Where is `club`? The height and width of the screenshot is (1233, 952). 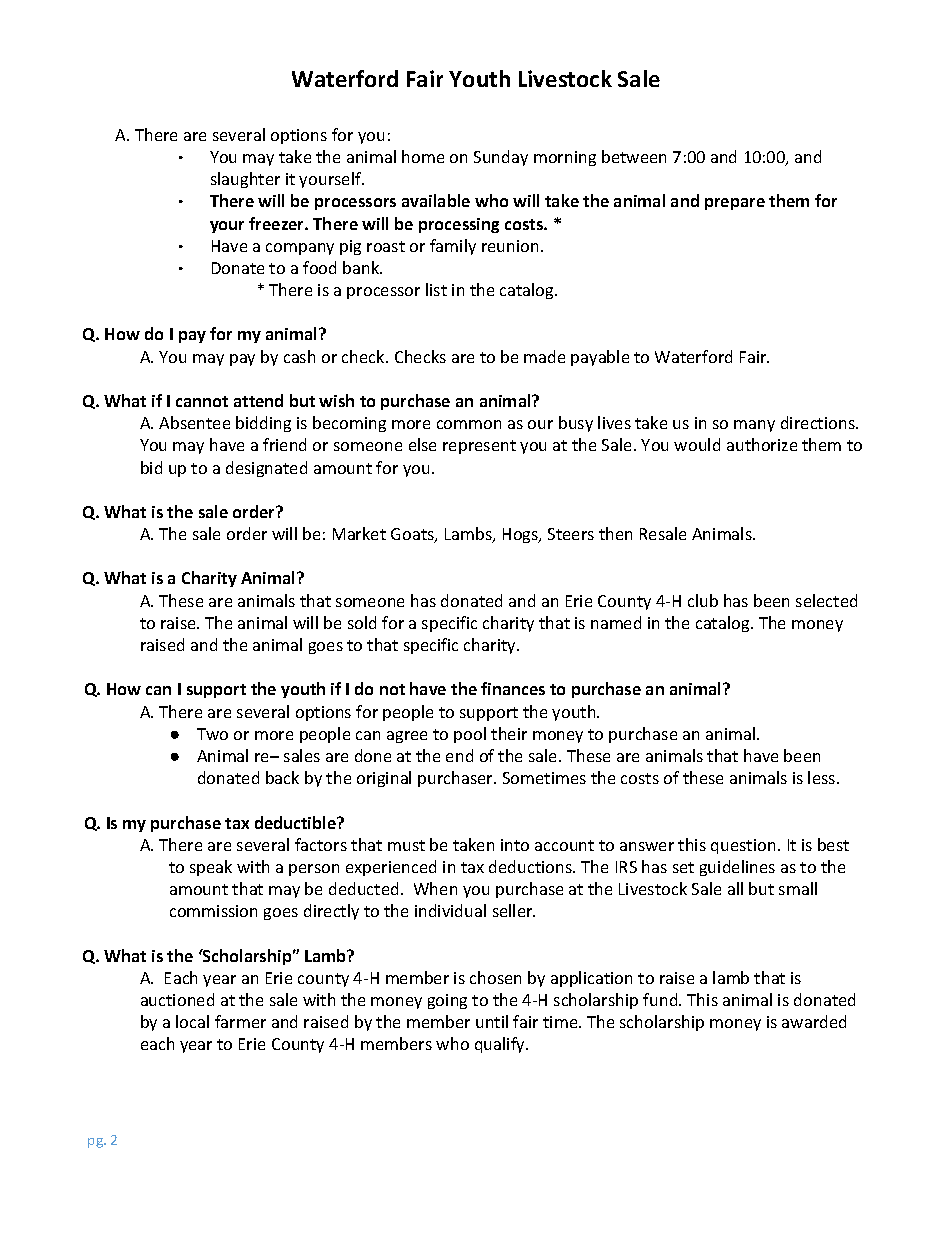
club is located at coordinates (703, 600).
